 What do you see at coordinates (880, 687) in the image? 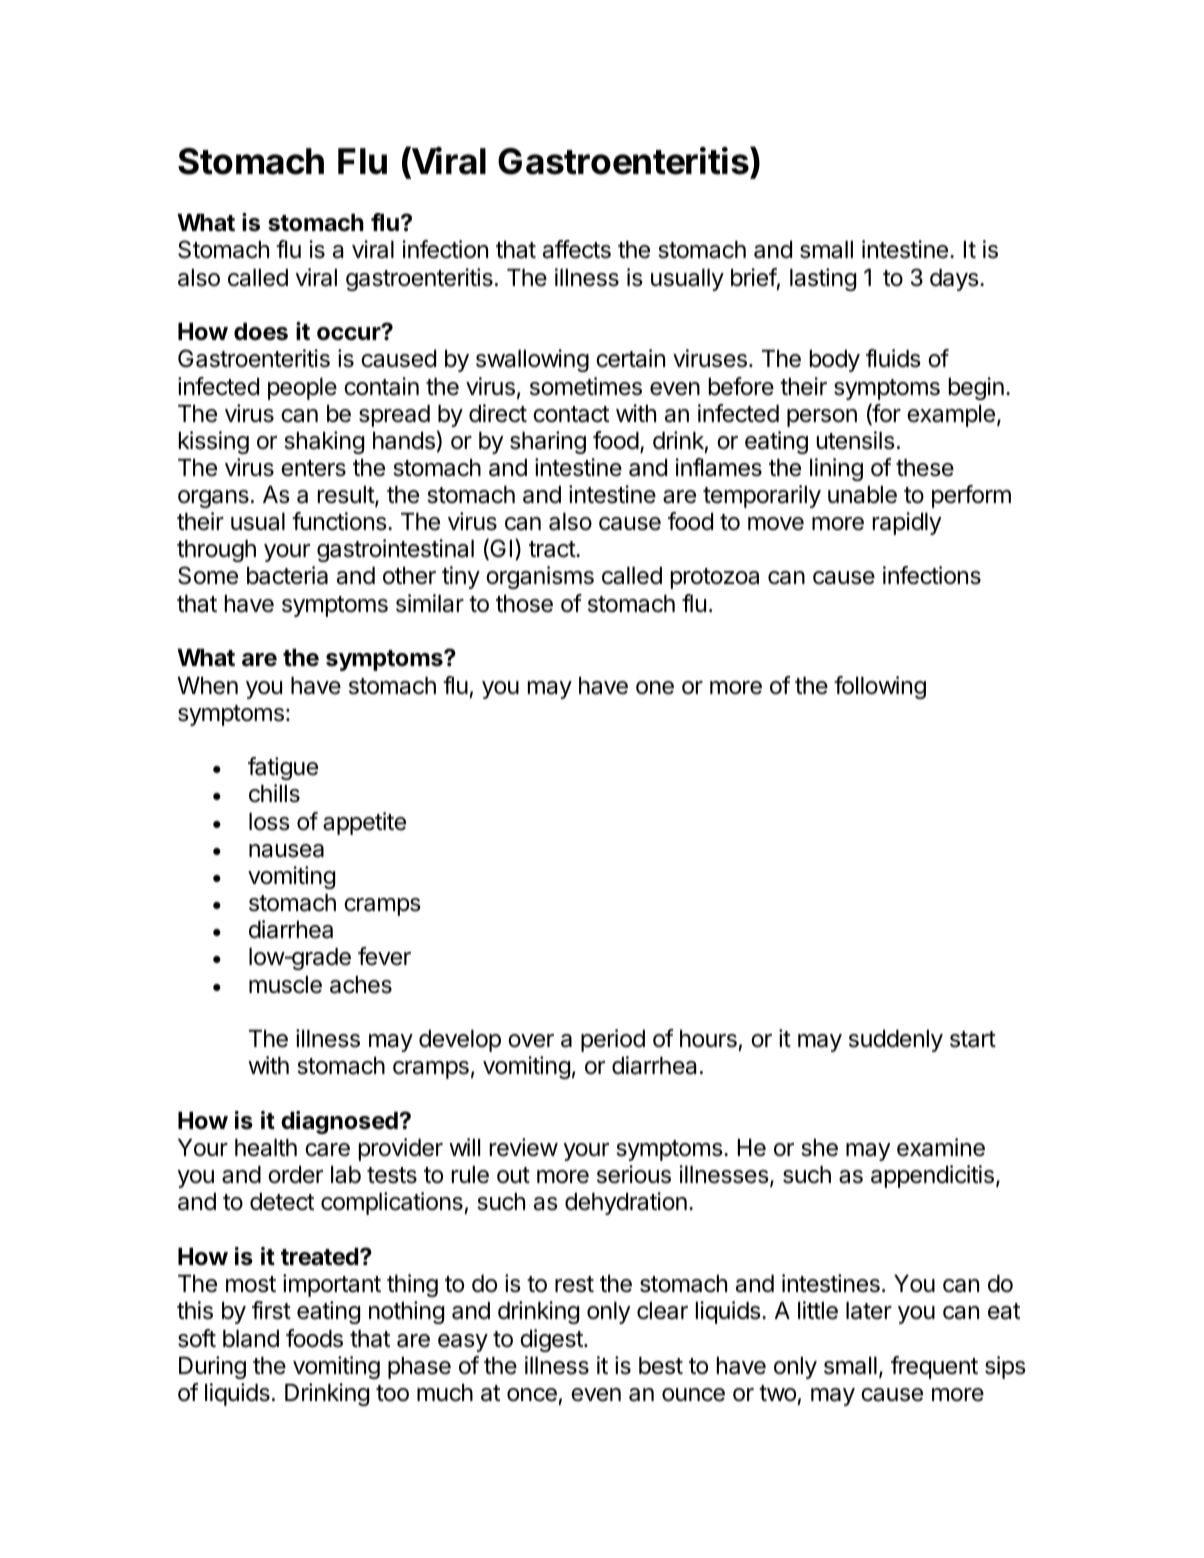
I see `following` at bounding box center [880, 687].
